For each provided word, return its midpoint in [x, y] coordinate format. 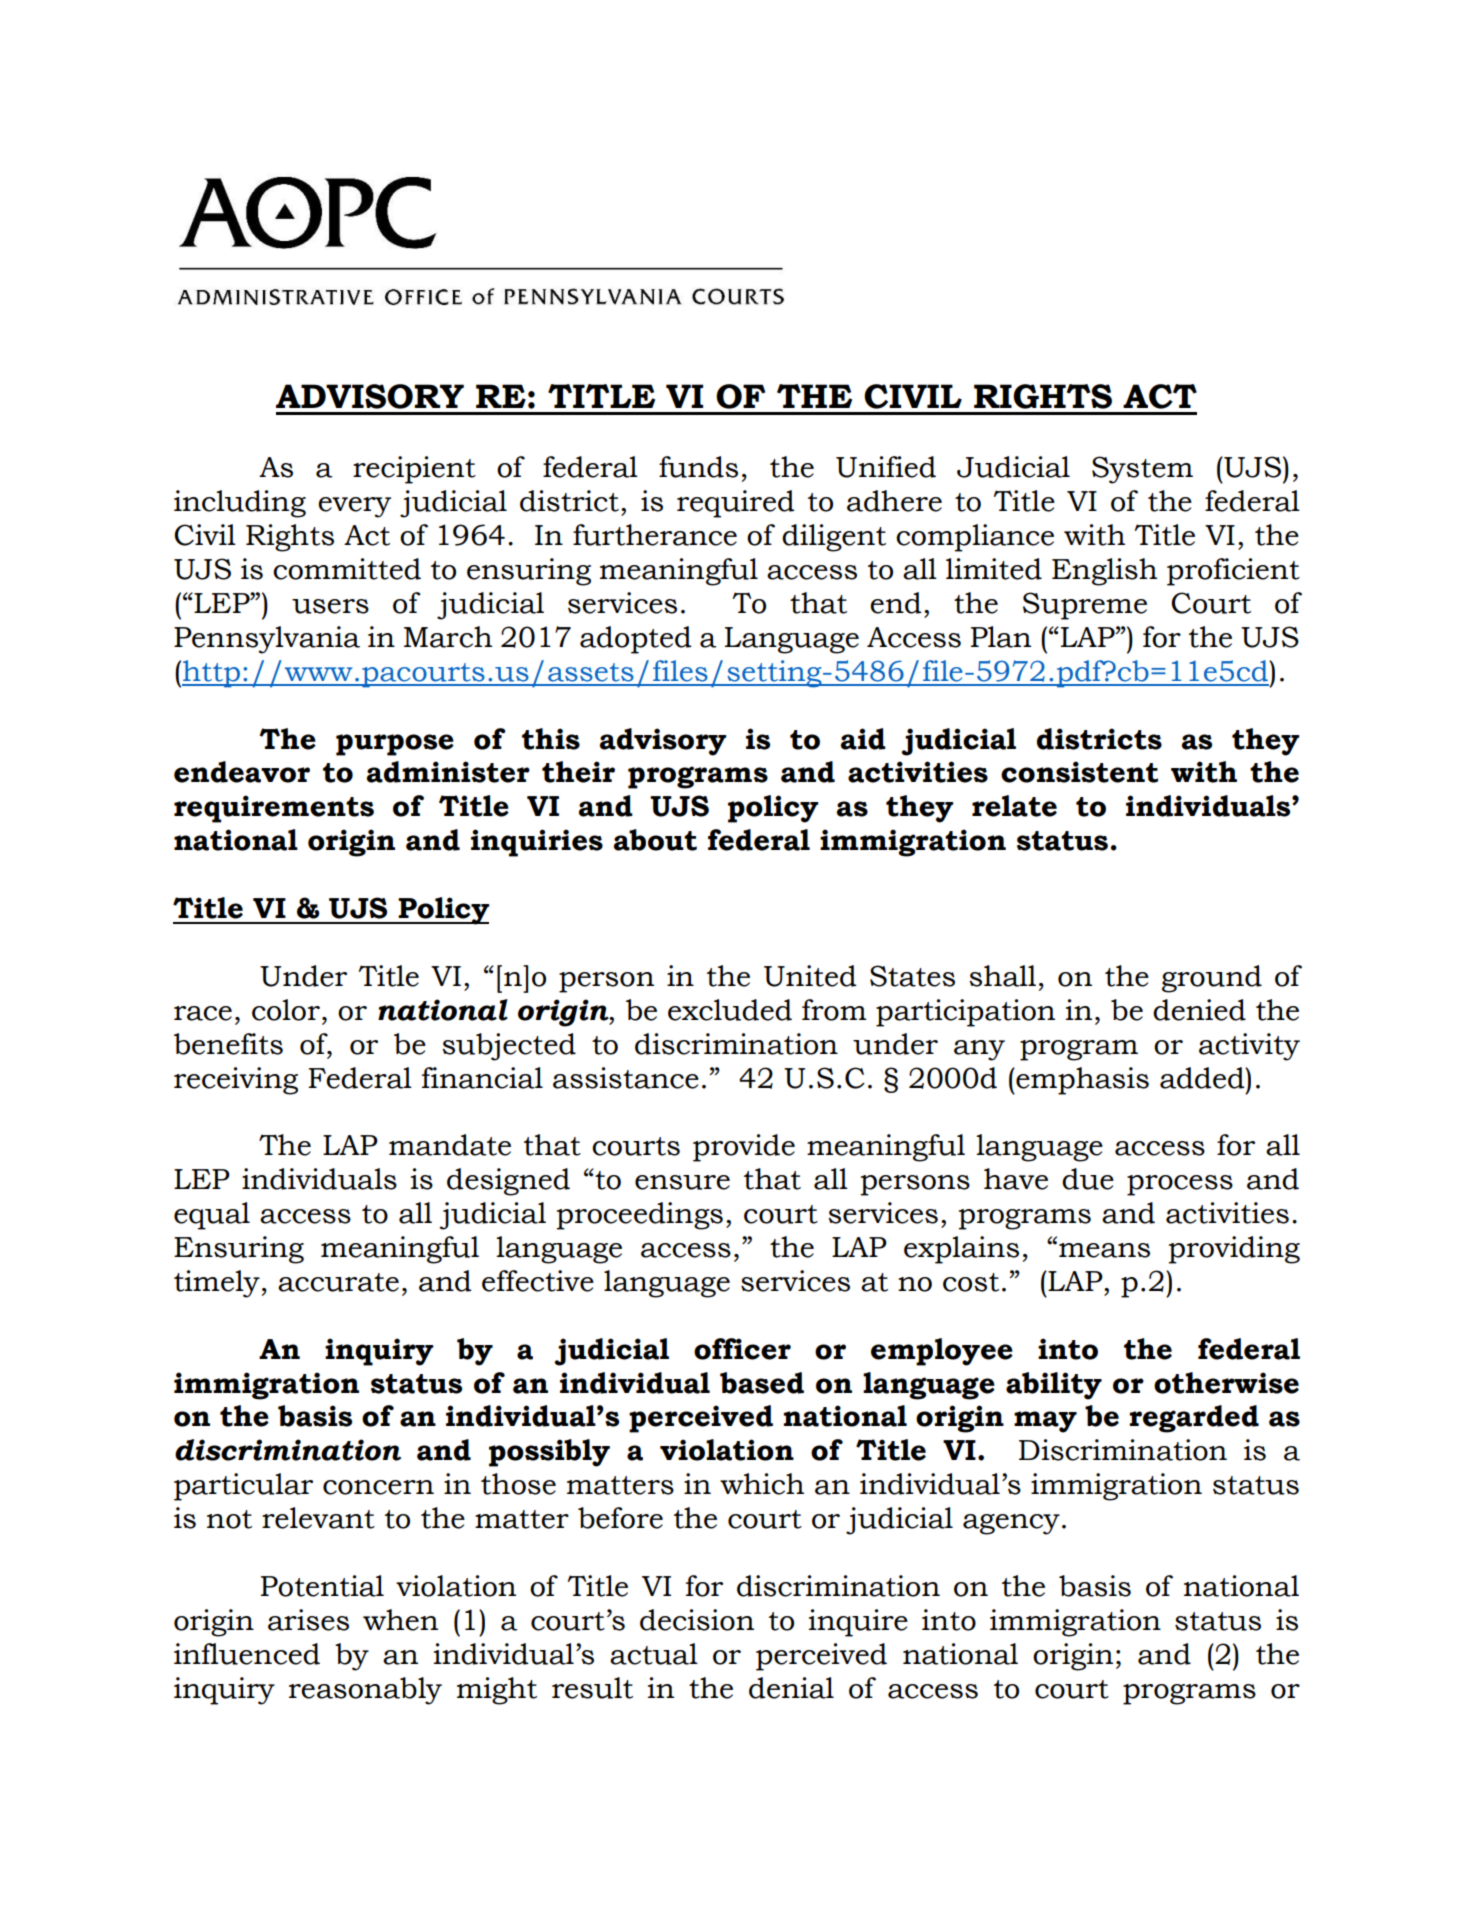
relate [1014, 806]
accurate [338, 1282]
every [354, 507]
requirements [274, 809]
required [736, 504]
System [1142, 470]
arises [308, 1620]
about [655, 840]
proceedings [639, 1216]
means [1104, 1250]
